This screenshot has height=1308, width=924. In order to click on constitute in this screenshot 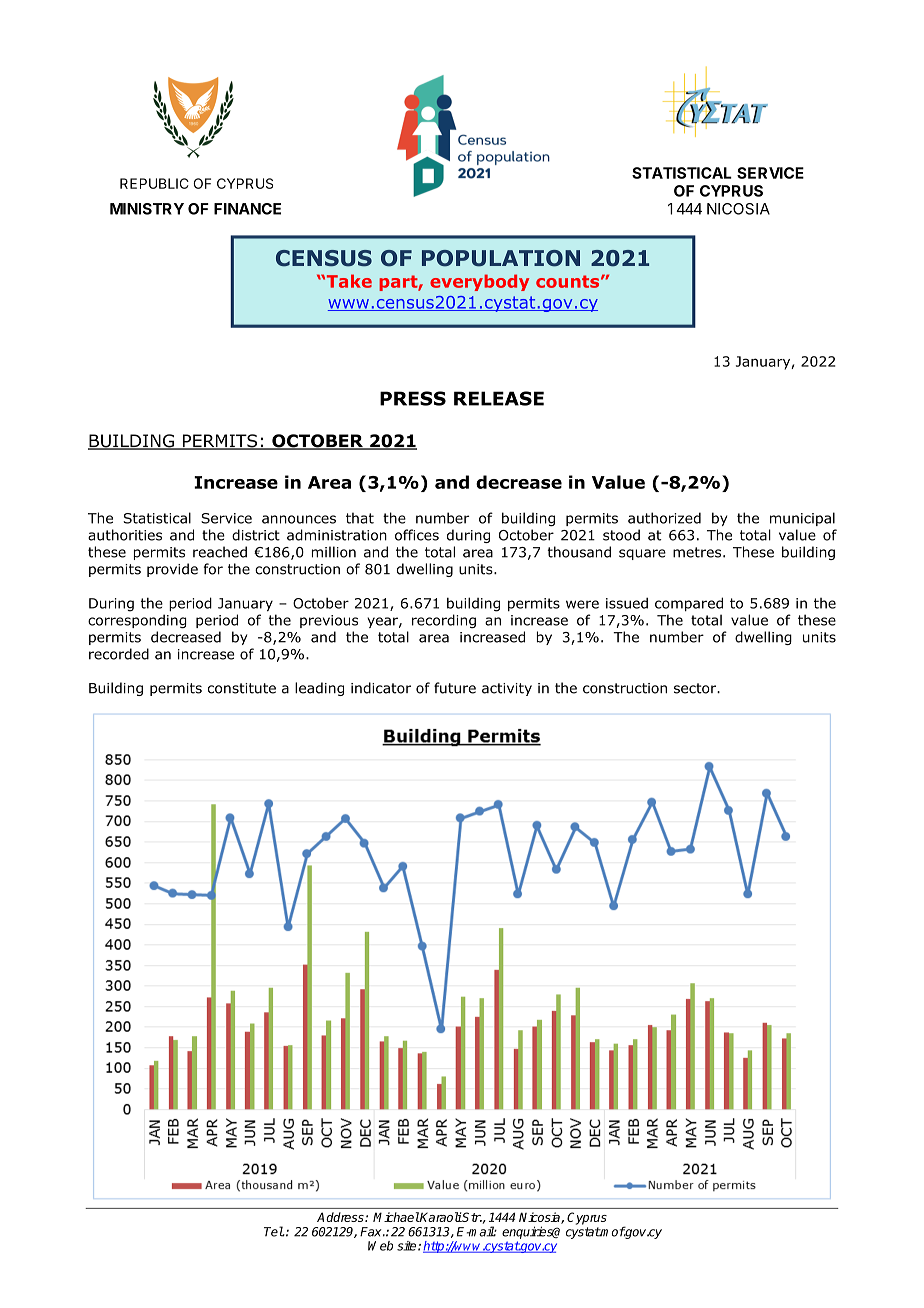, I will do `click(242, 688)`.
